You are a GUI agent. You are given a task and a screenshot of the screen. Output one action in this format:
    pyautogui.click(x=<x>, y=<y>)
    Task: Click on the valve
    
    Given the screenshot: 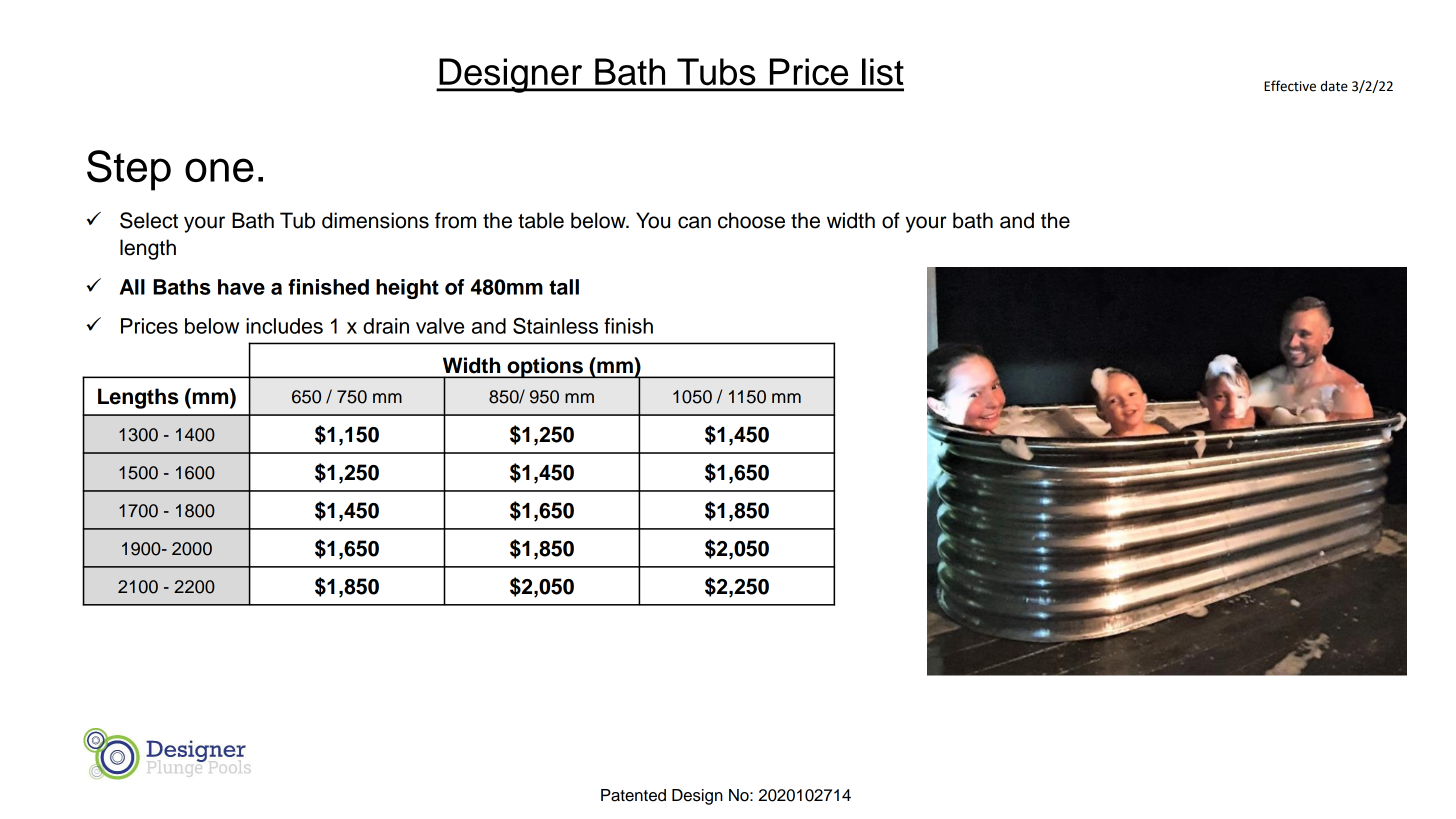 What is the action you would take?
    pyautogui.click(x=440, y=326)
